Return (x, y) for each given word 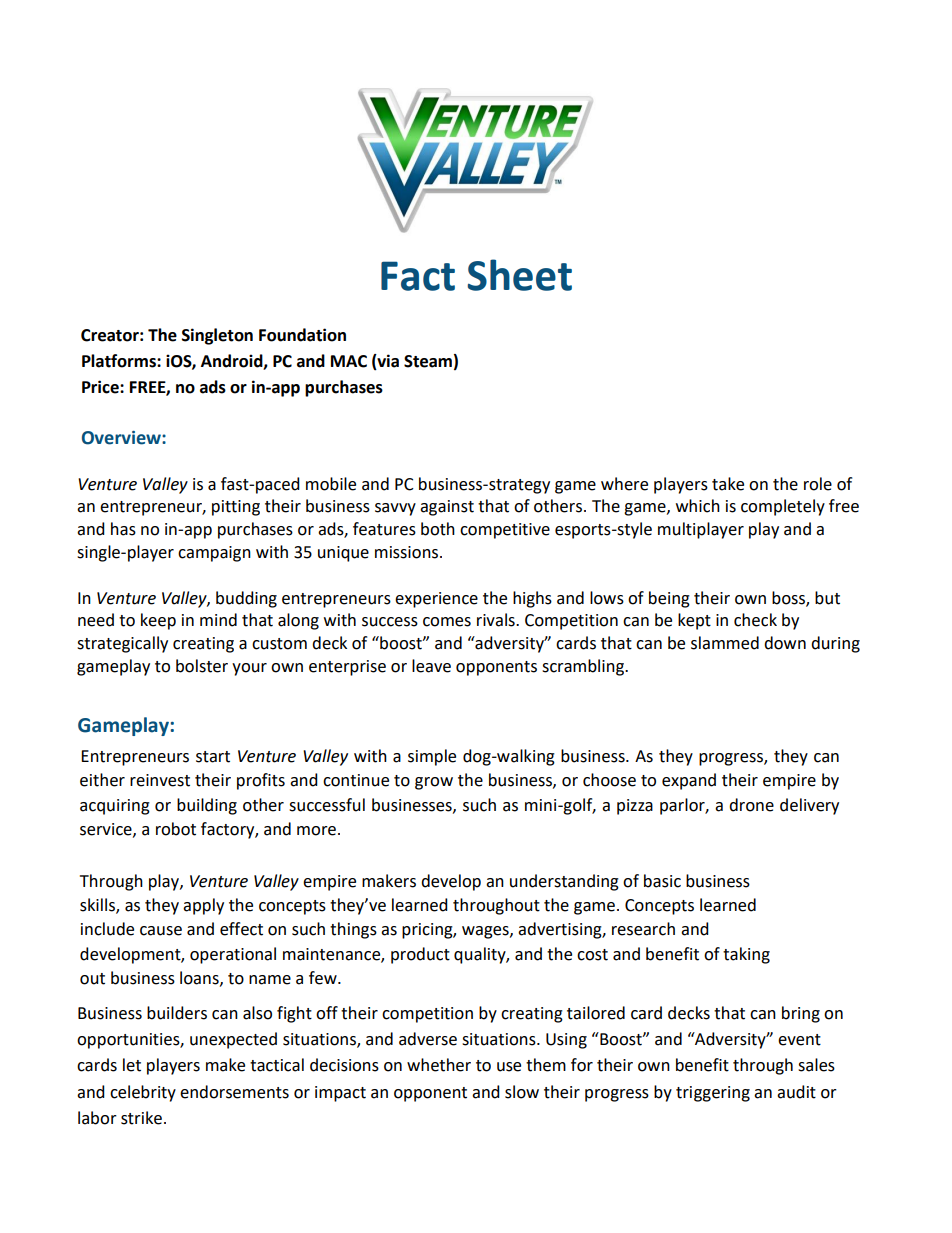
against (447, 508)
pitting (236, 508)
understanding (564, 882)
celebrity (143, 1093)
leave (431, 666)
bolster (202, 666)
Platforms (120, 361)
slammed (725, 643)
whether (439, 1065)
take (728, 484)
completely (783, 507)
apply (203, 906)
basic (662, 881)
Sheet (520, 275)
